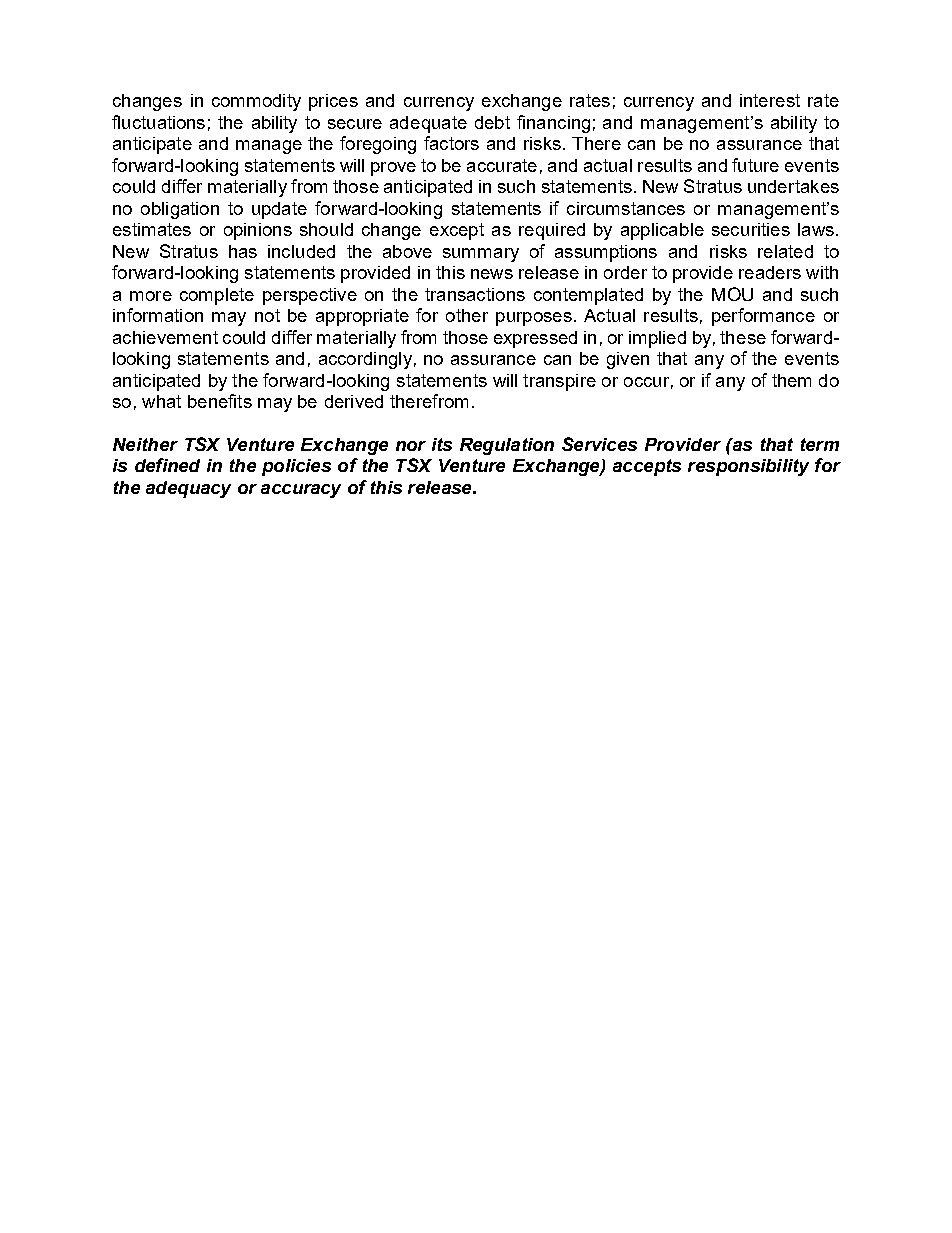 The width and height of the screenshot is (952, 1233). Describe the element at coordinates (217, 296) in the screenshot. I see `complete` at that location.
